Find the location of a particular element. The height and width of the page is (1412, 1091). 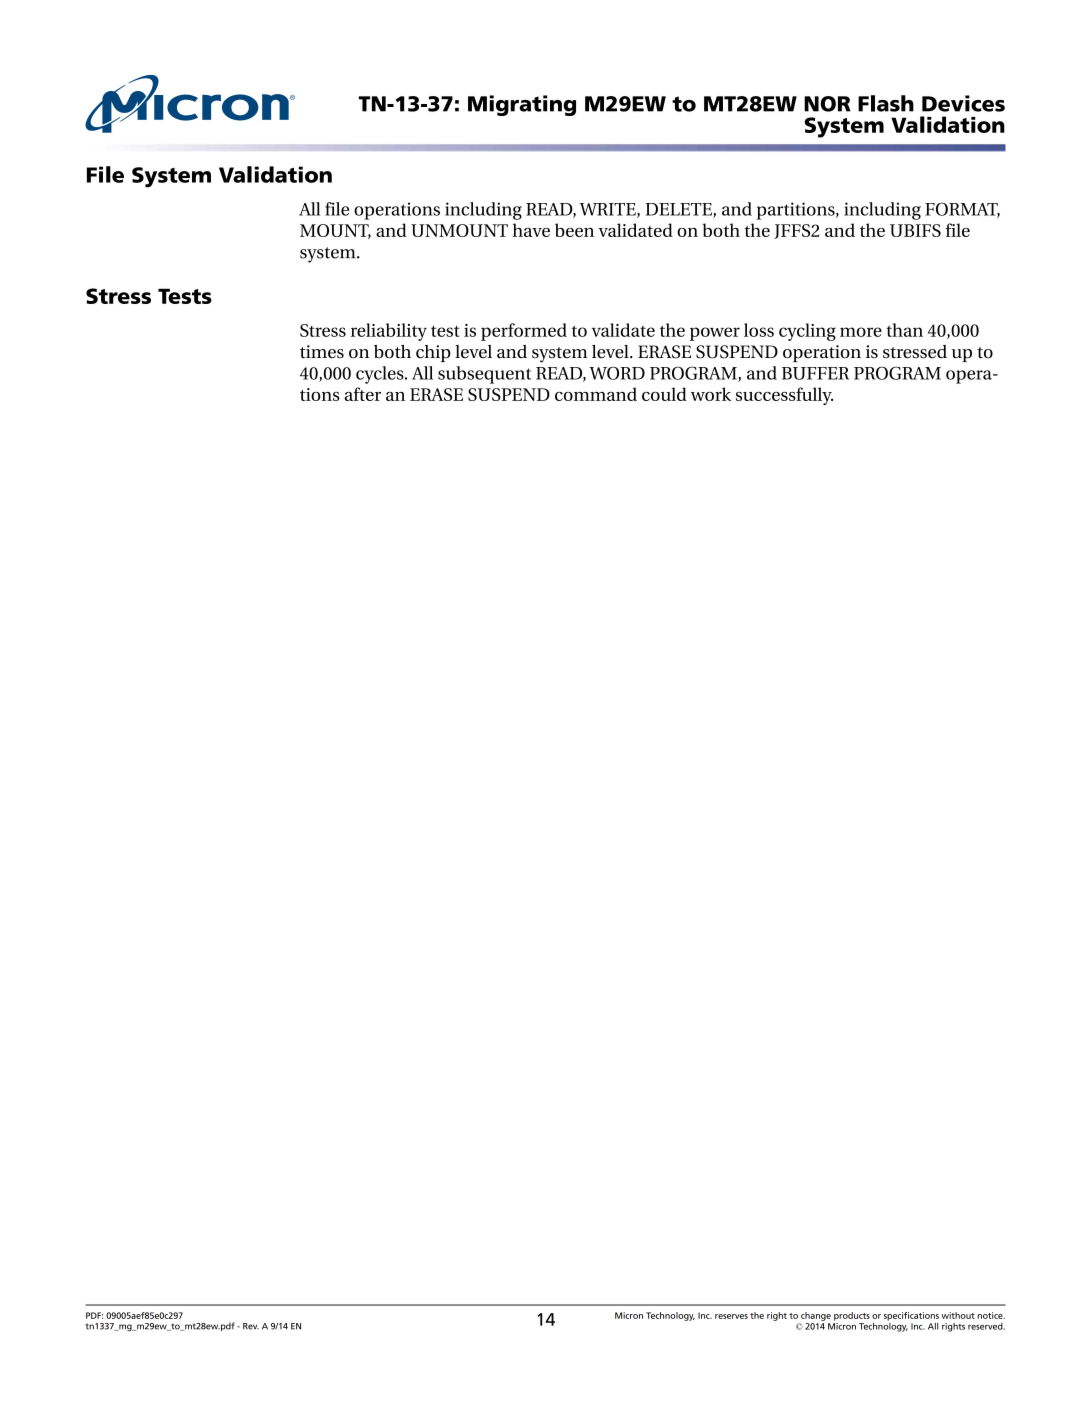

reserves is located at coordinates (731, 1316).
